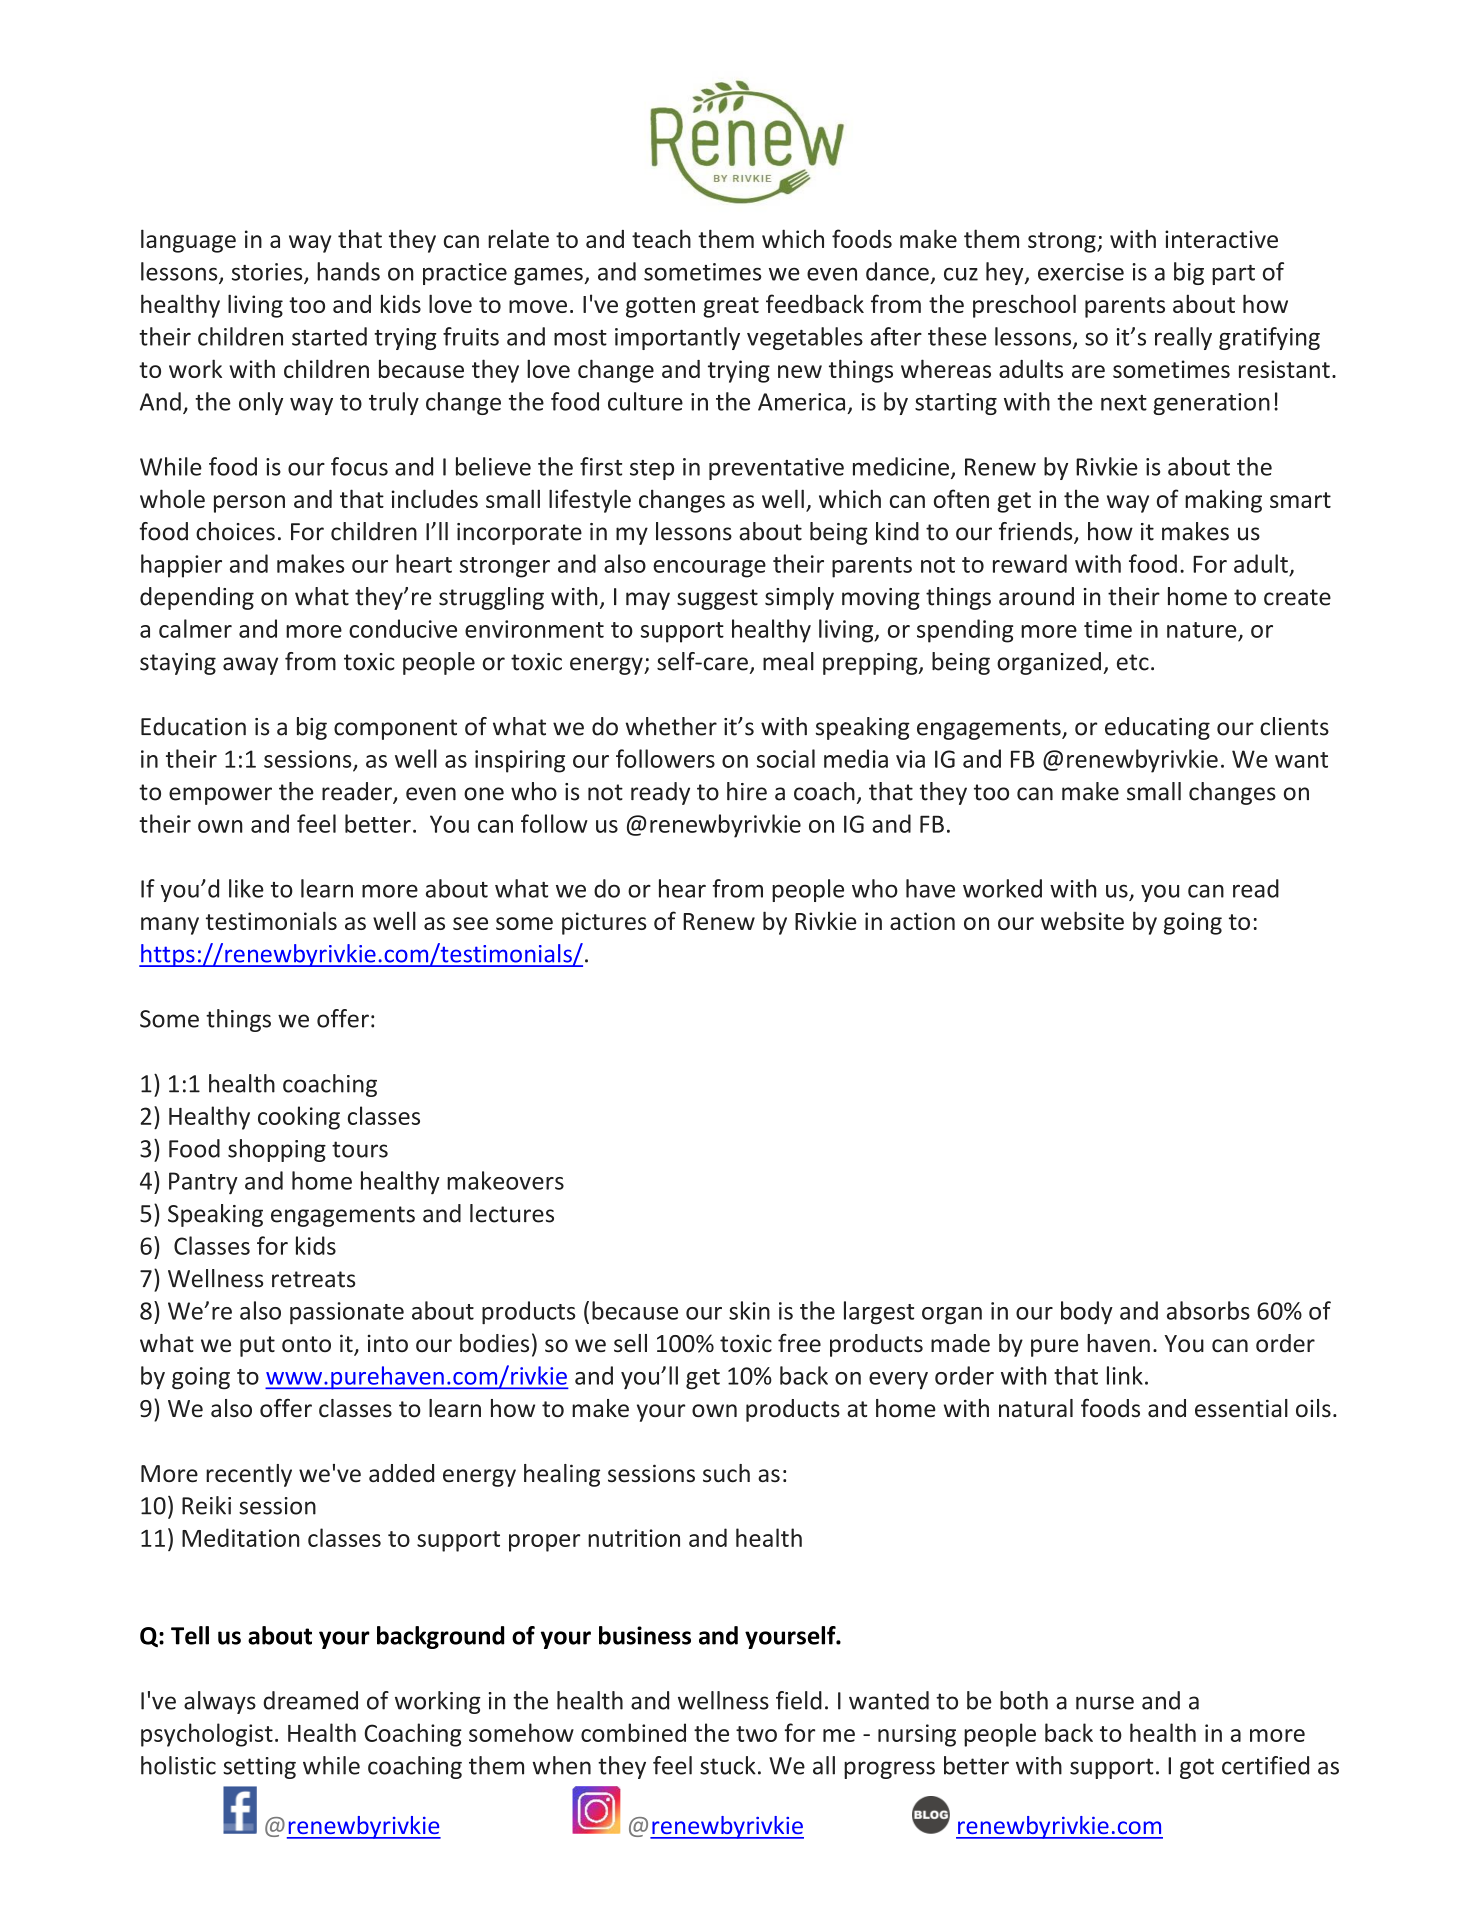 The height and width of the document is (1915, 1480). Describe the element at coordinates (604, 923) in the document. I see `pictures` at that location.
